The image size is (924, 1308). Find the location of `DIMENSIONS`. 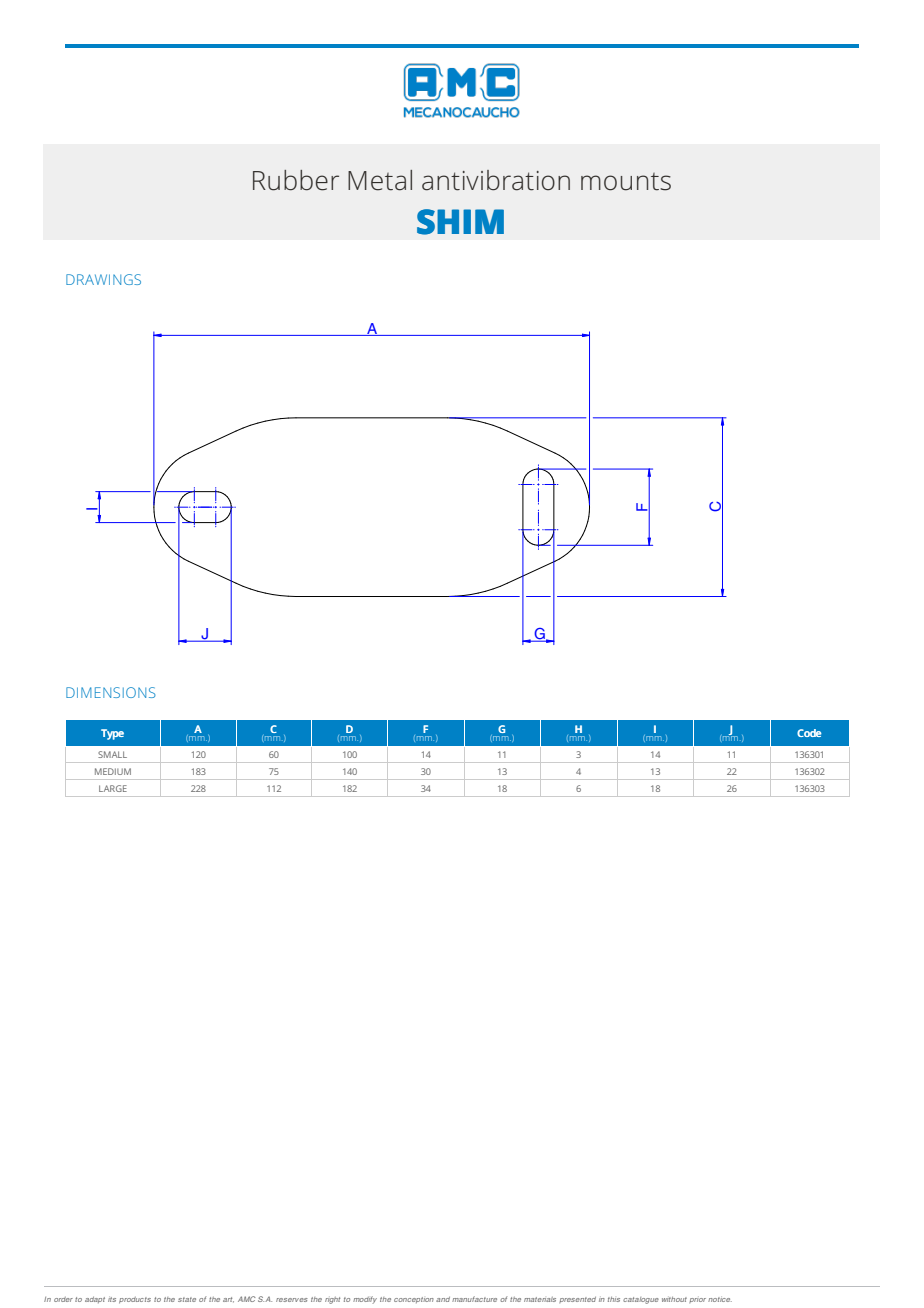

DIMENSIONS is located at coordinates (111, 692).
